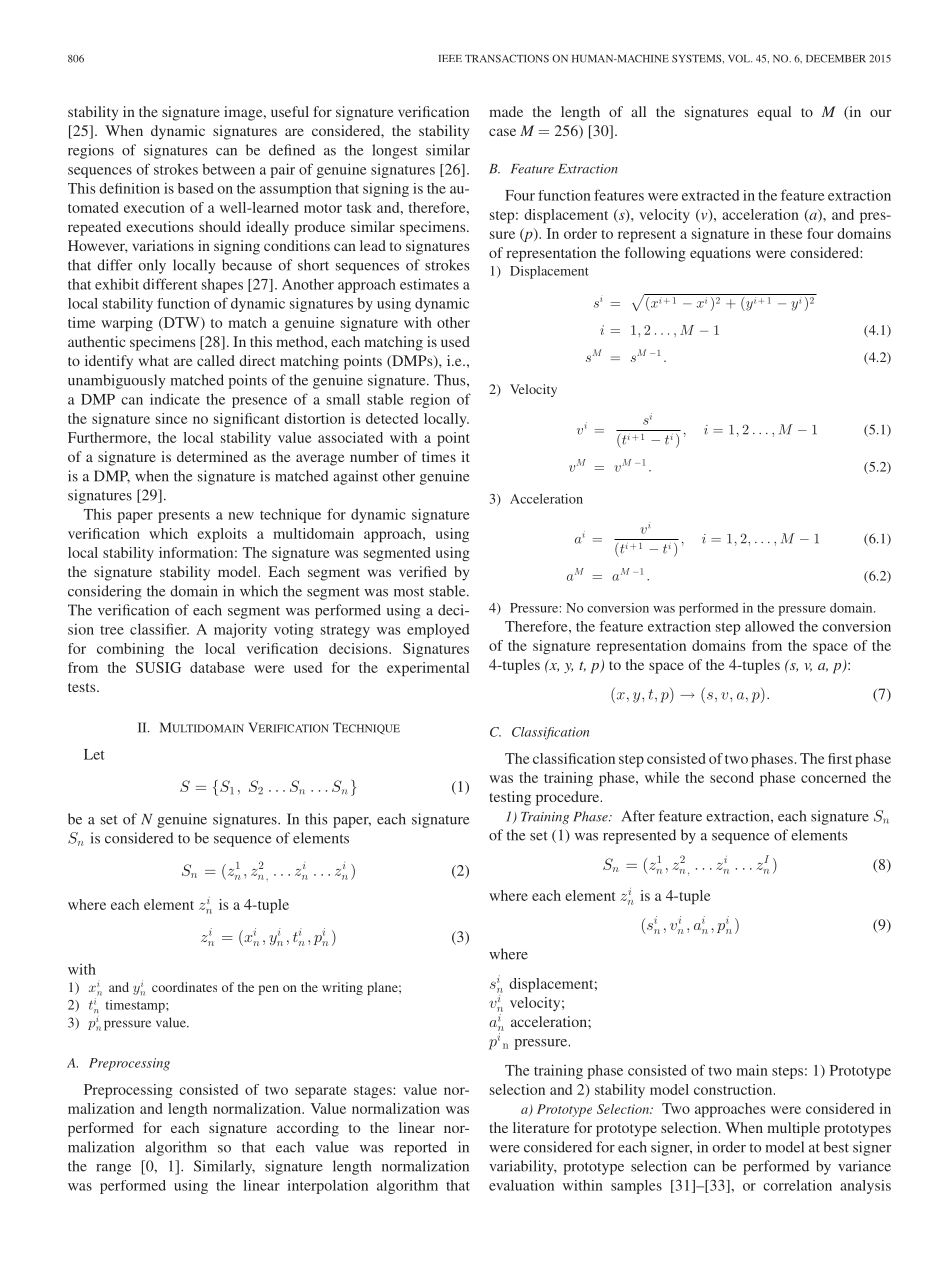 This document has height=1270, width=952. Describe the element at coordinates (506, 111) in the document. I see `made` at that location.
